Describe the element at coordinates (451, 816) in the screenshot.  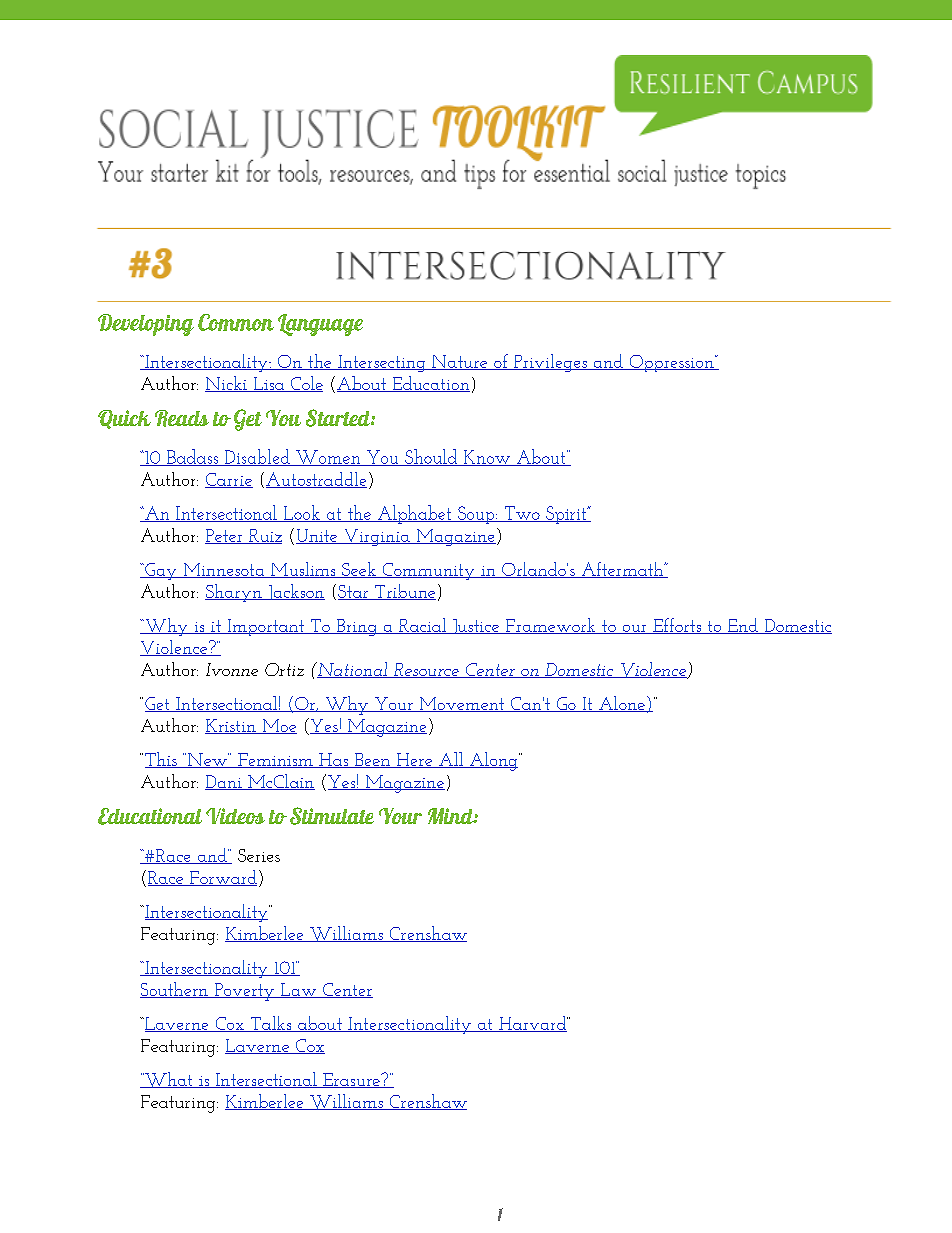
I see `Mind` at that location.
